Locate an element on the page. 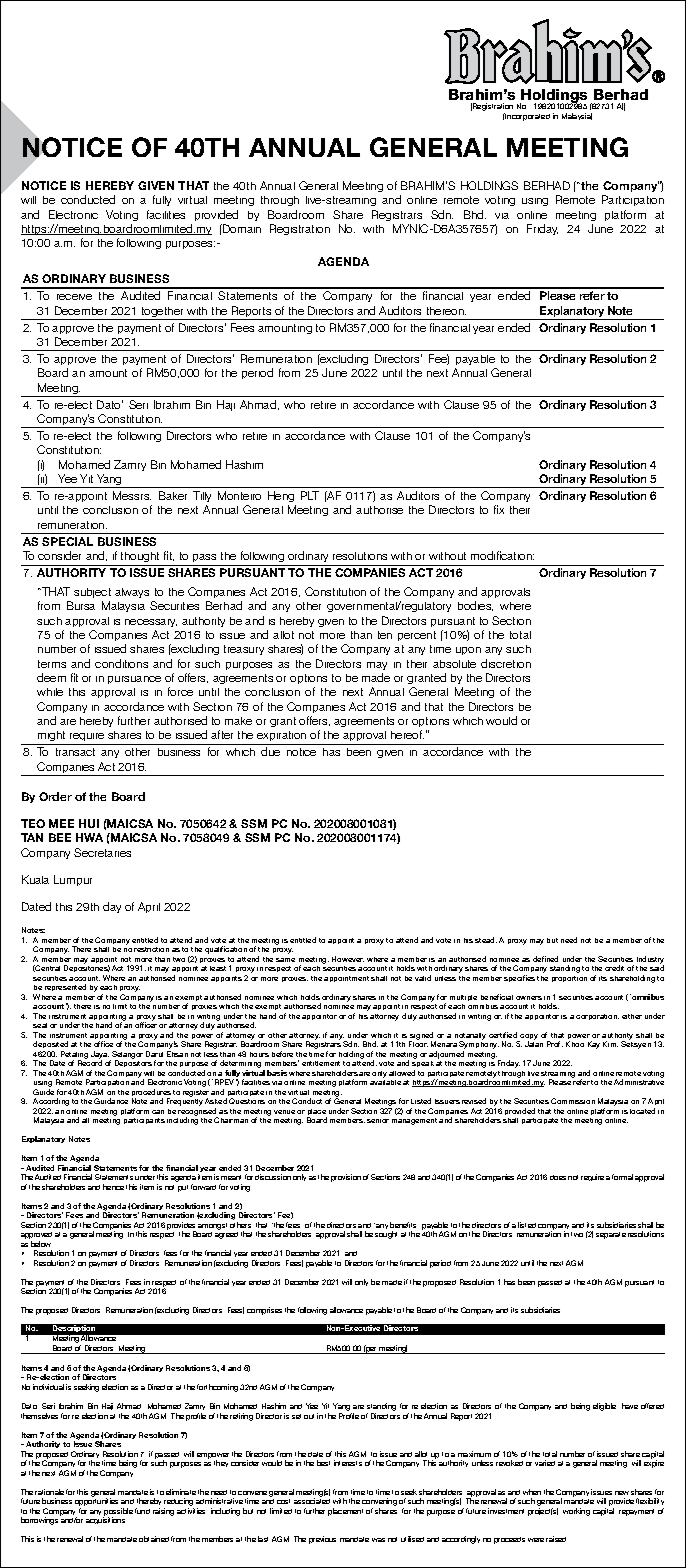  possible is located at coordinates (118, 1513).
